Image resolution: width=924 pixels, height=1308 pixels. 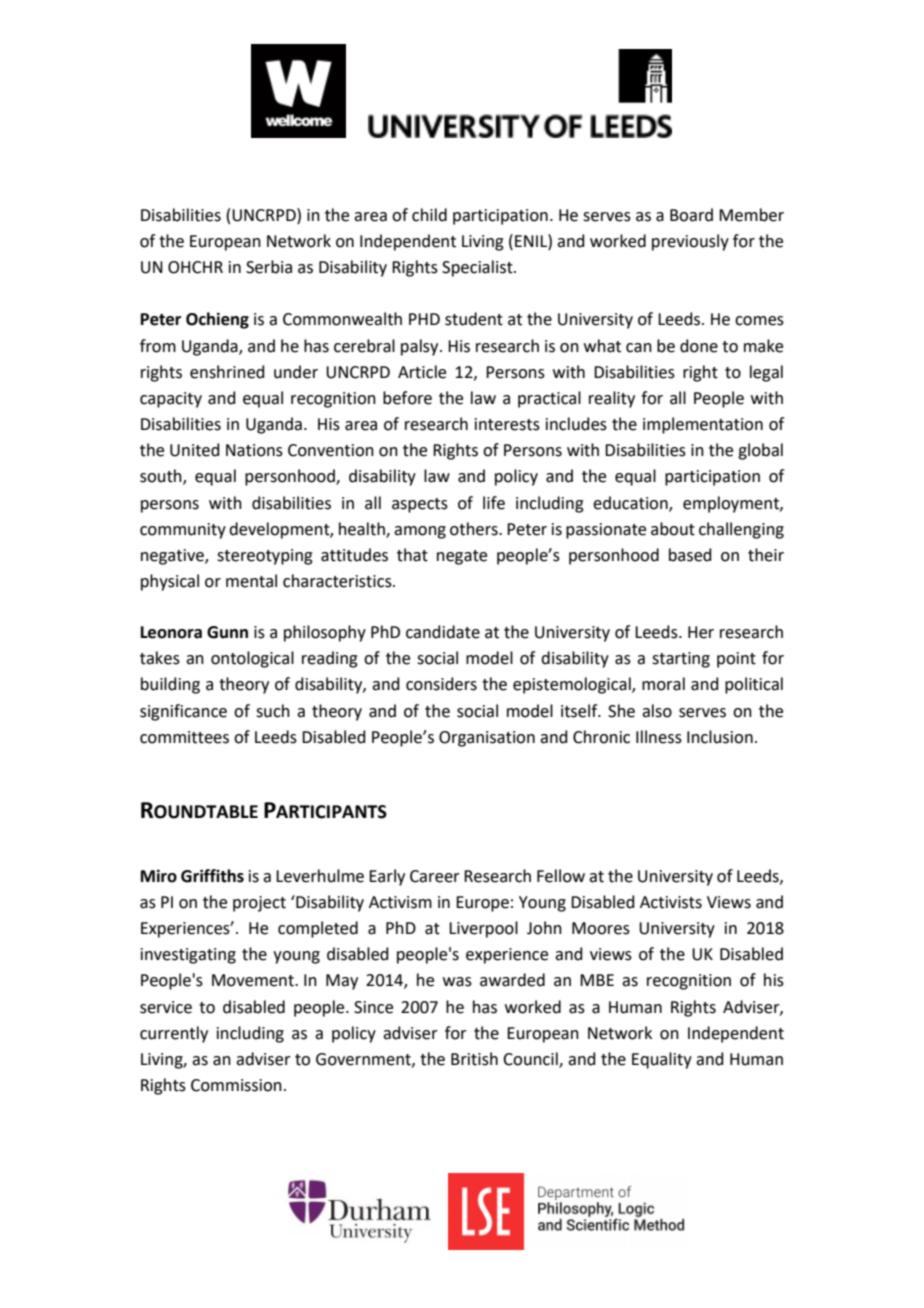 What do you see at coordinates (183, 531) in the screenshot?
I see `community` at bounding box center [183, 531].
